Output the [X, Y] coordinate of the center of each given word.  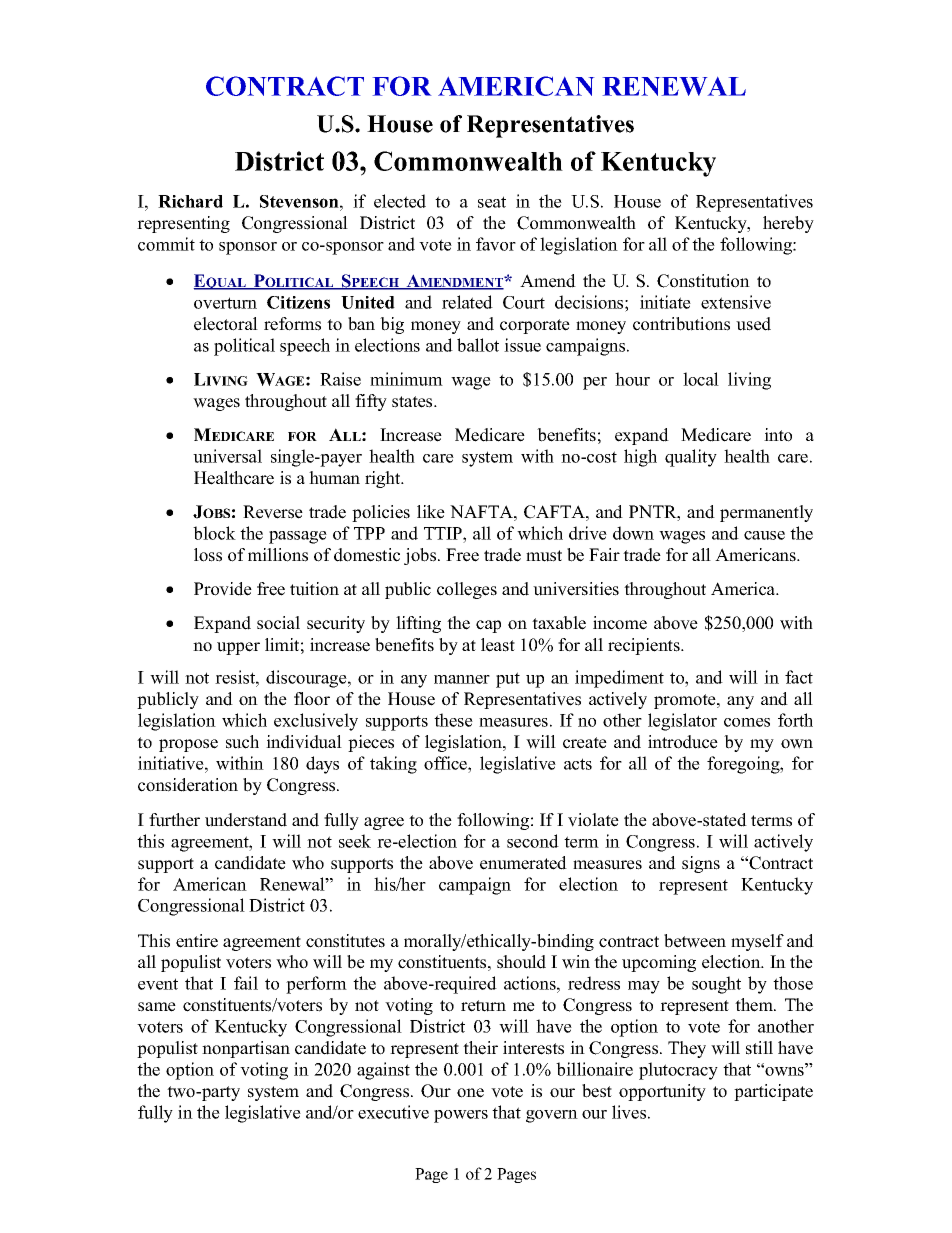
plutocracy [678, 1071]
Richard [190, 201]
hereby [788, 224]
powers [461, 1116]
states [413, 402]
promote [686, 701]
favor [496, 244]
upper [238, 648]
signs [701, 864]
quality [691, 458]
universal [227, 456]
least [498, 645]
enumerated [523, 863]
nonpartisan [246, 1049]
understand [246, 820]
